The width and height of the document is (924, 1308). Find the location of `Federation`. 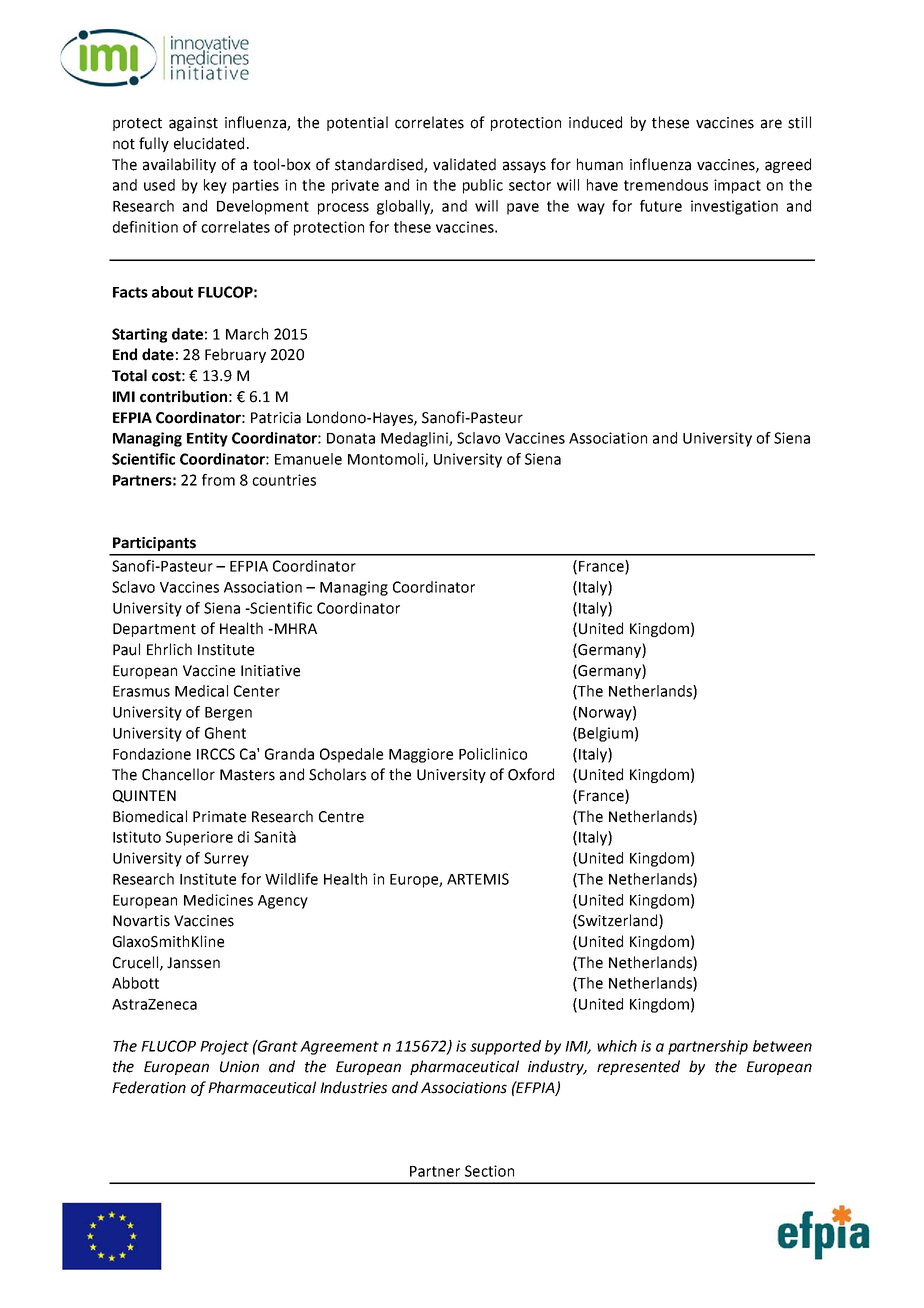

Federation is located at coordinates (149, 1087).
